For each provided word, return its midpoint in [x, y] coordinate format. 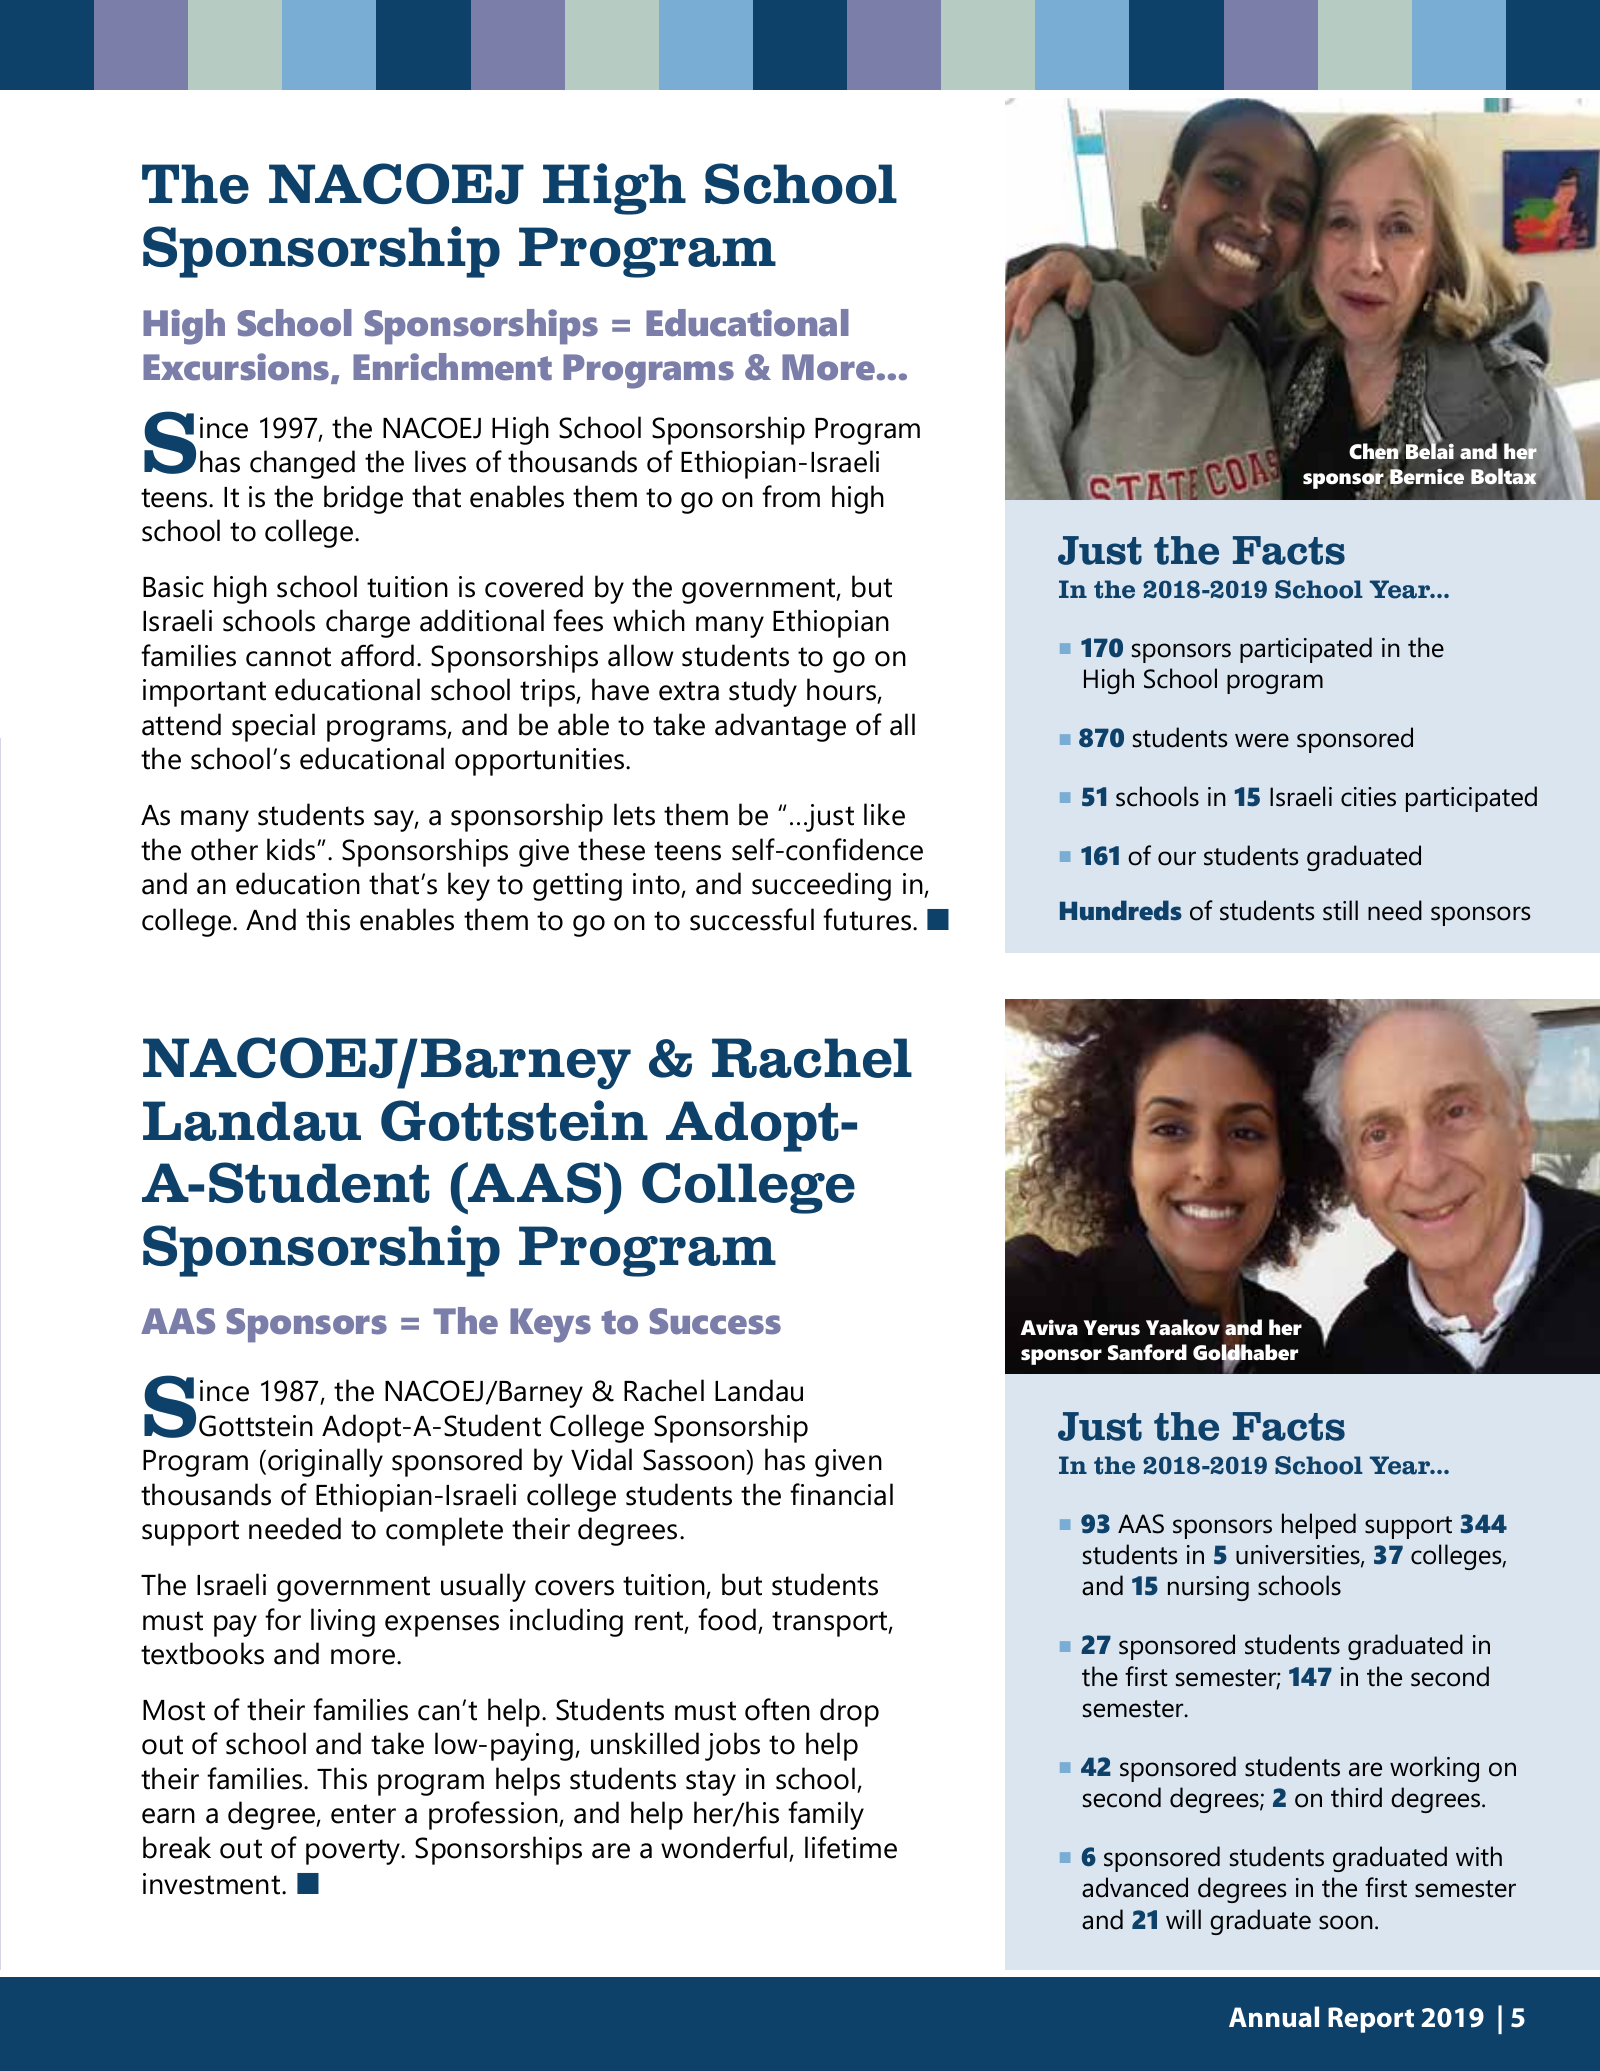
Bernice [1426, 477]
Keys [550, 1325]
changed [302, 464]
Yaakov [1183, 1327]
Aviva [1049, 1327]
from [791, 496]
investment [213, 1884]
